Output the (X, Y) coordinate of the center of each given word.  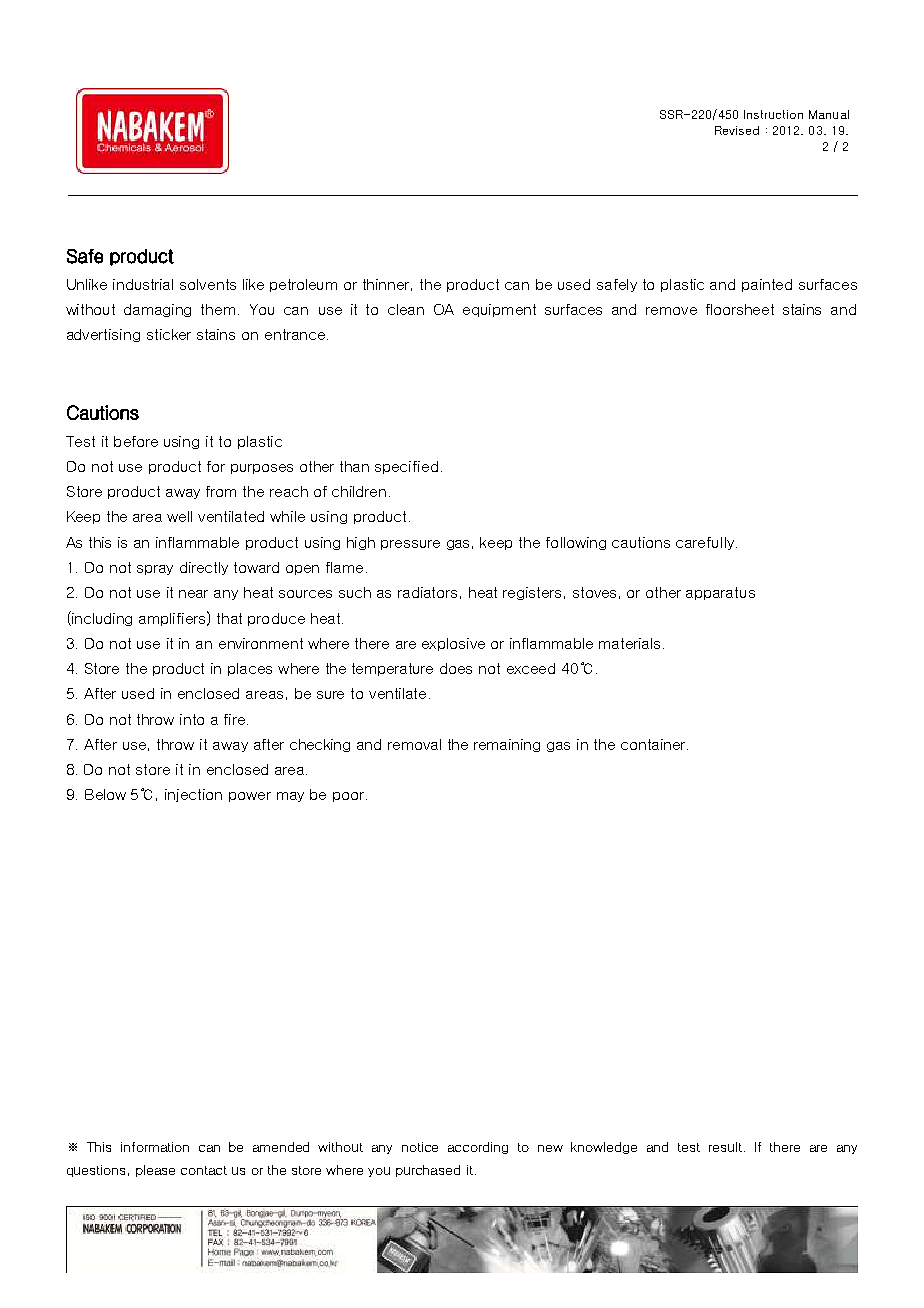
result (725, 1147)
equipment (499, 310)
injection (193, 795)
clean (406, 309)
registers (532, 593)
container (654, 744)
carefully (705, 543)
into (192, 719)
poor (348, 797)
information (155, 1147)
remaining (507, 745)
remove (671, 311)
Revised (737, 130)
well (179, 516)
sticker (169, 334)
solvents (208, 284)
